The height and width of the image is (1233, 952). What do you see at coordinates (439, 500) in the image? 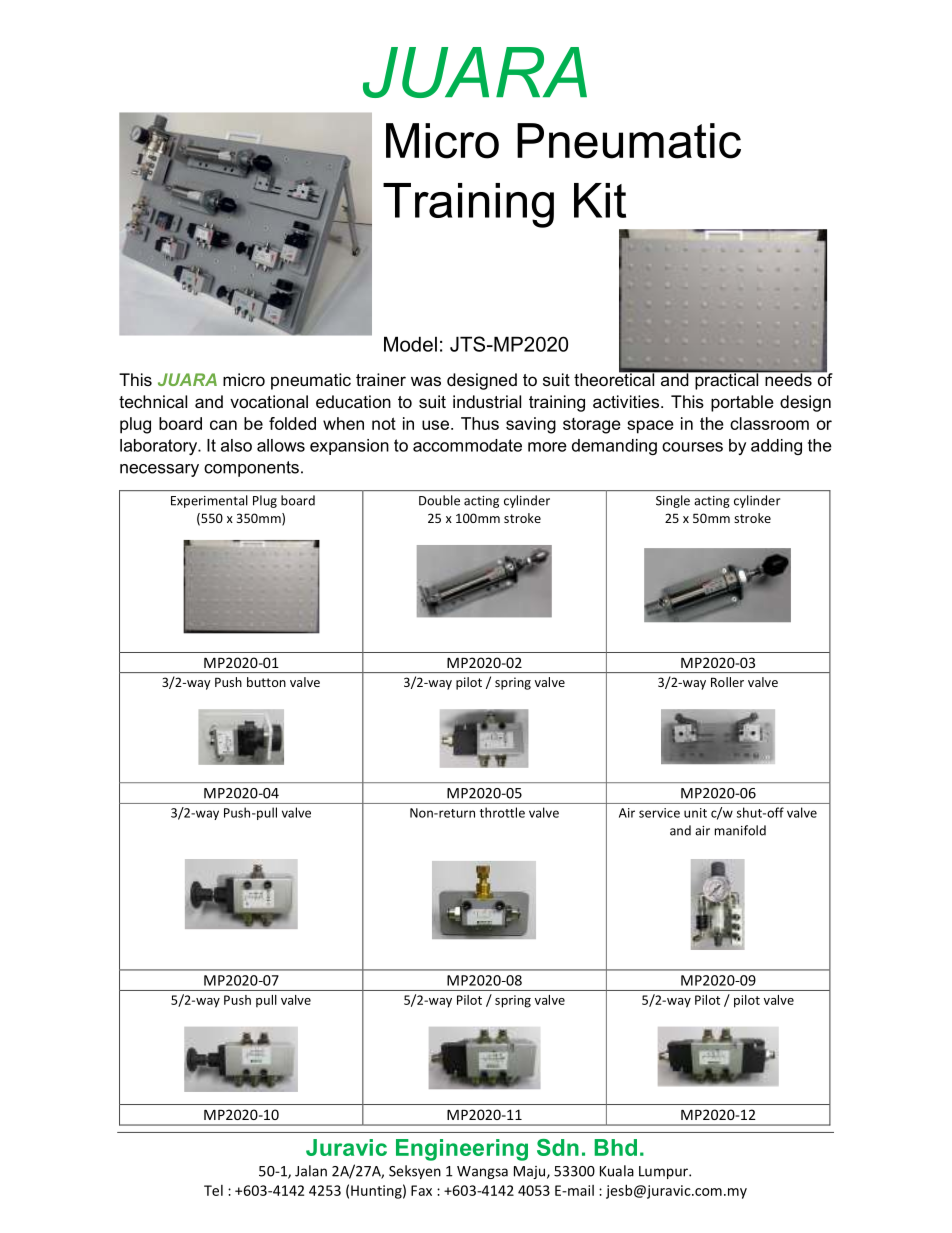
I see `Double` at bounding box center [439, 500].
